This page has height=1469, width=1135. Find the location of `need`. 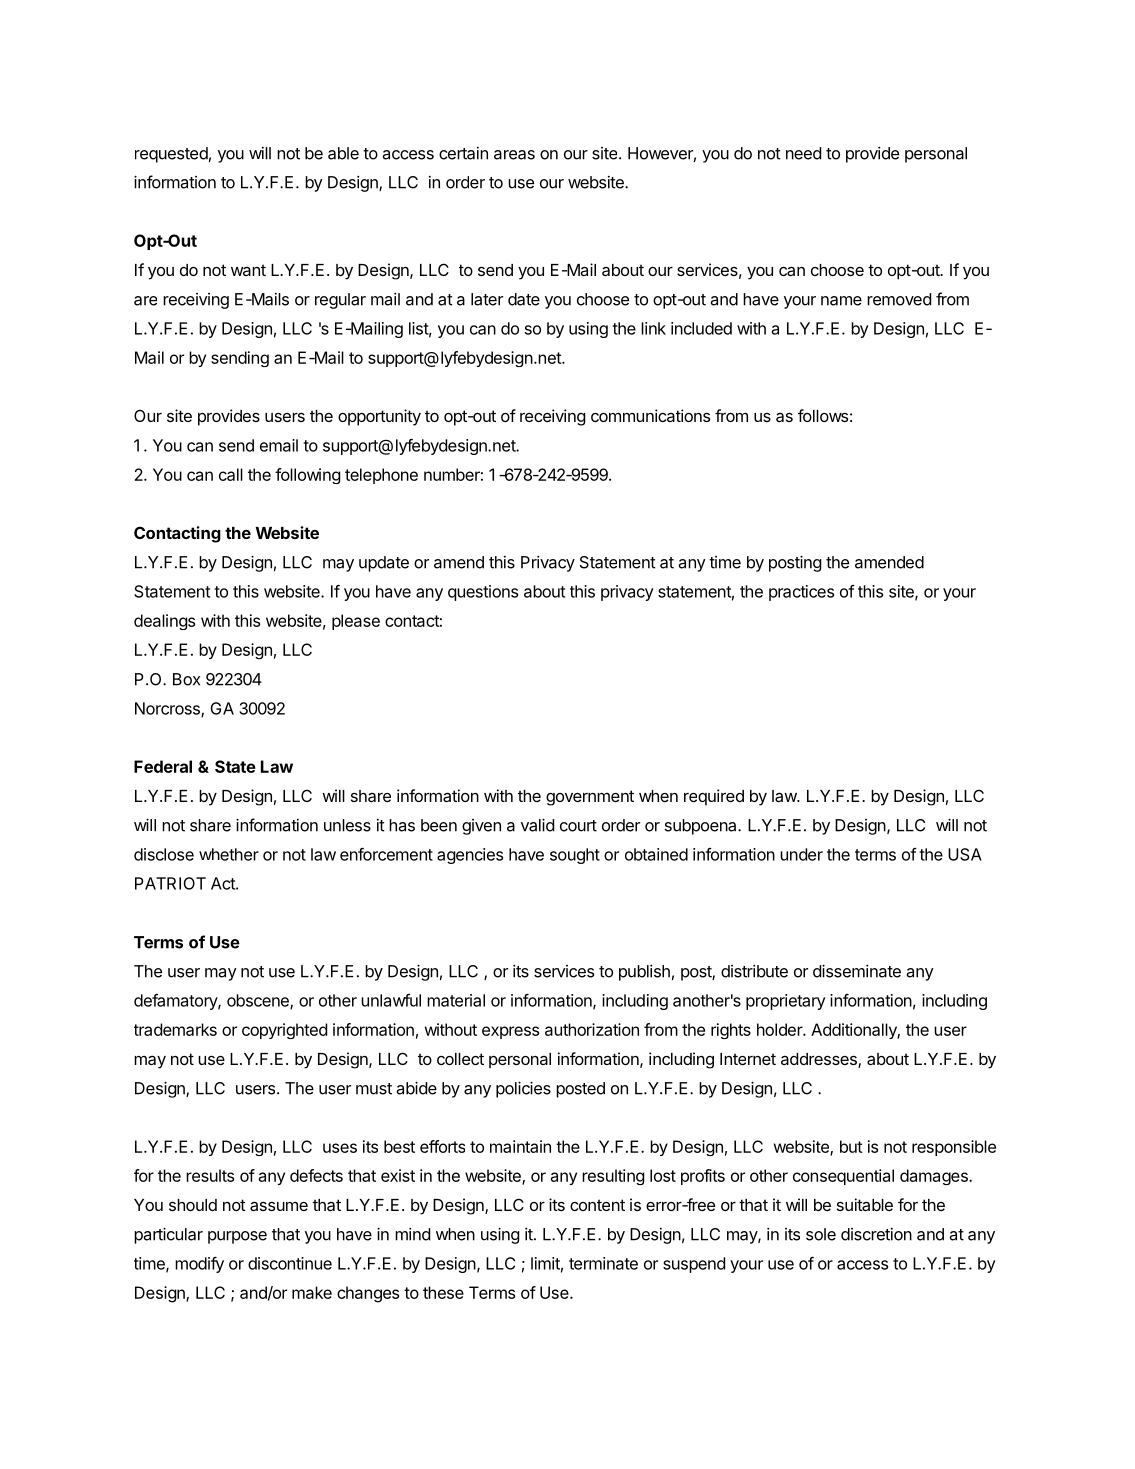

need is located at coordinates (803, 153).
